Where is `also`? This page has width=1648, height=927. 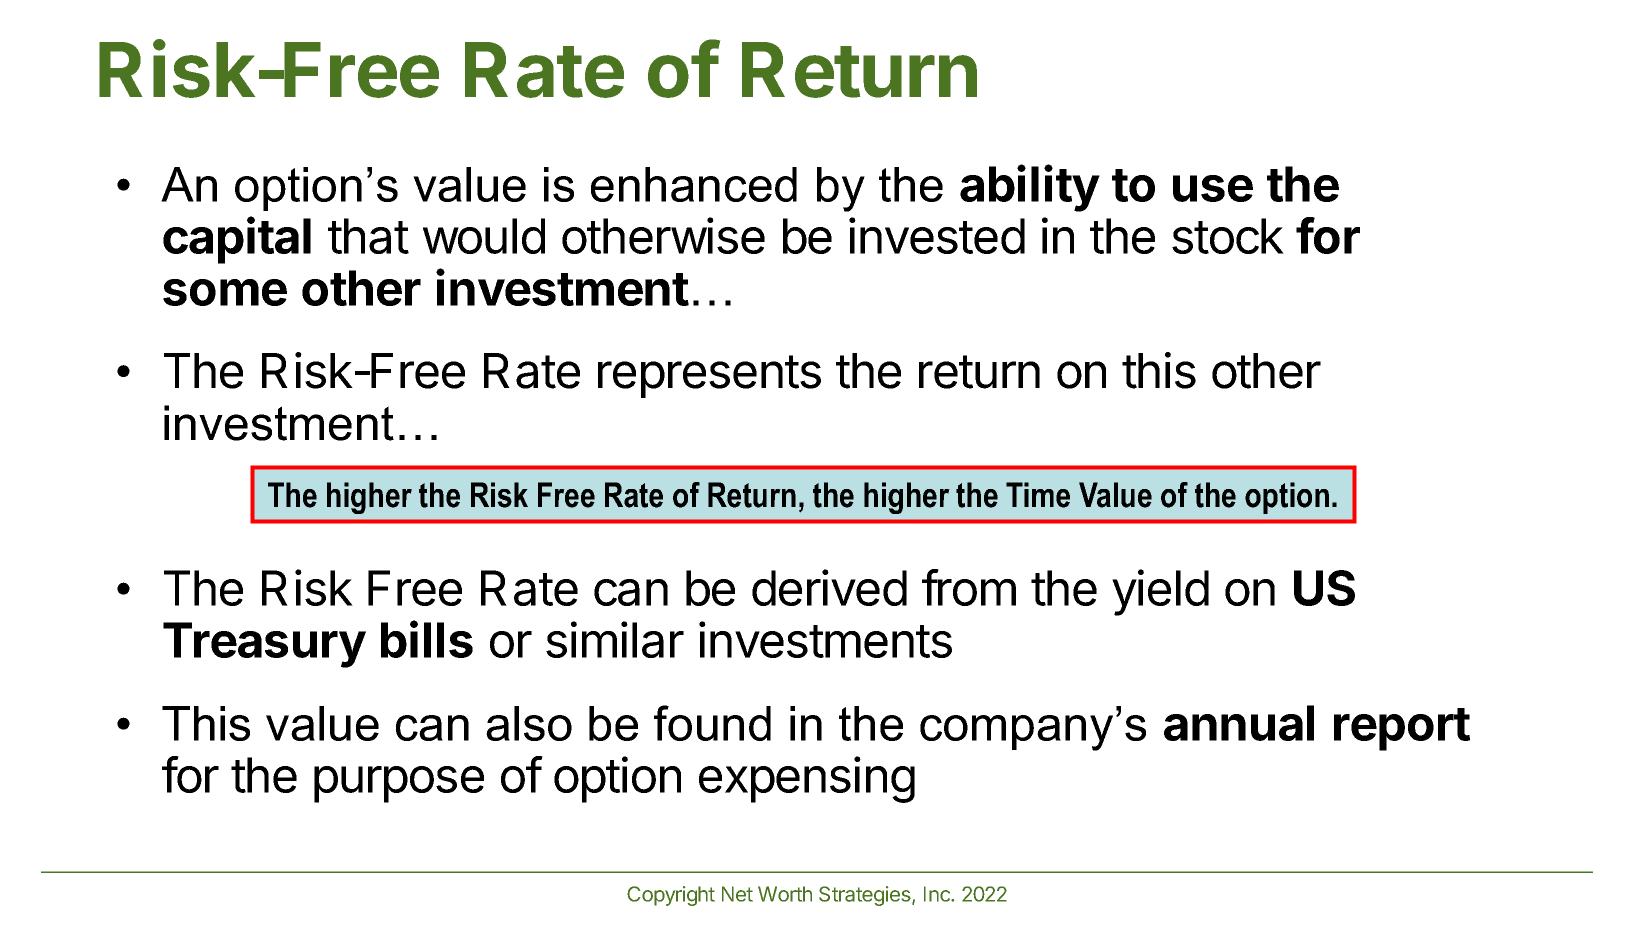
also is located at coordinates (529, 723).
